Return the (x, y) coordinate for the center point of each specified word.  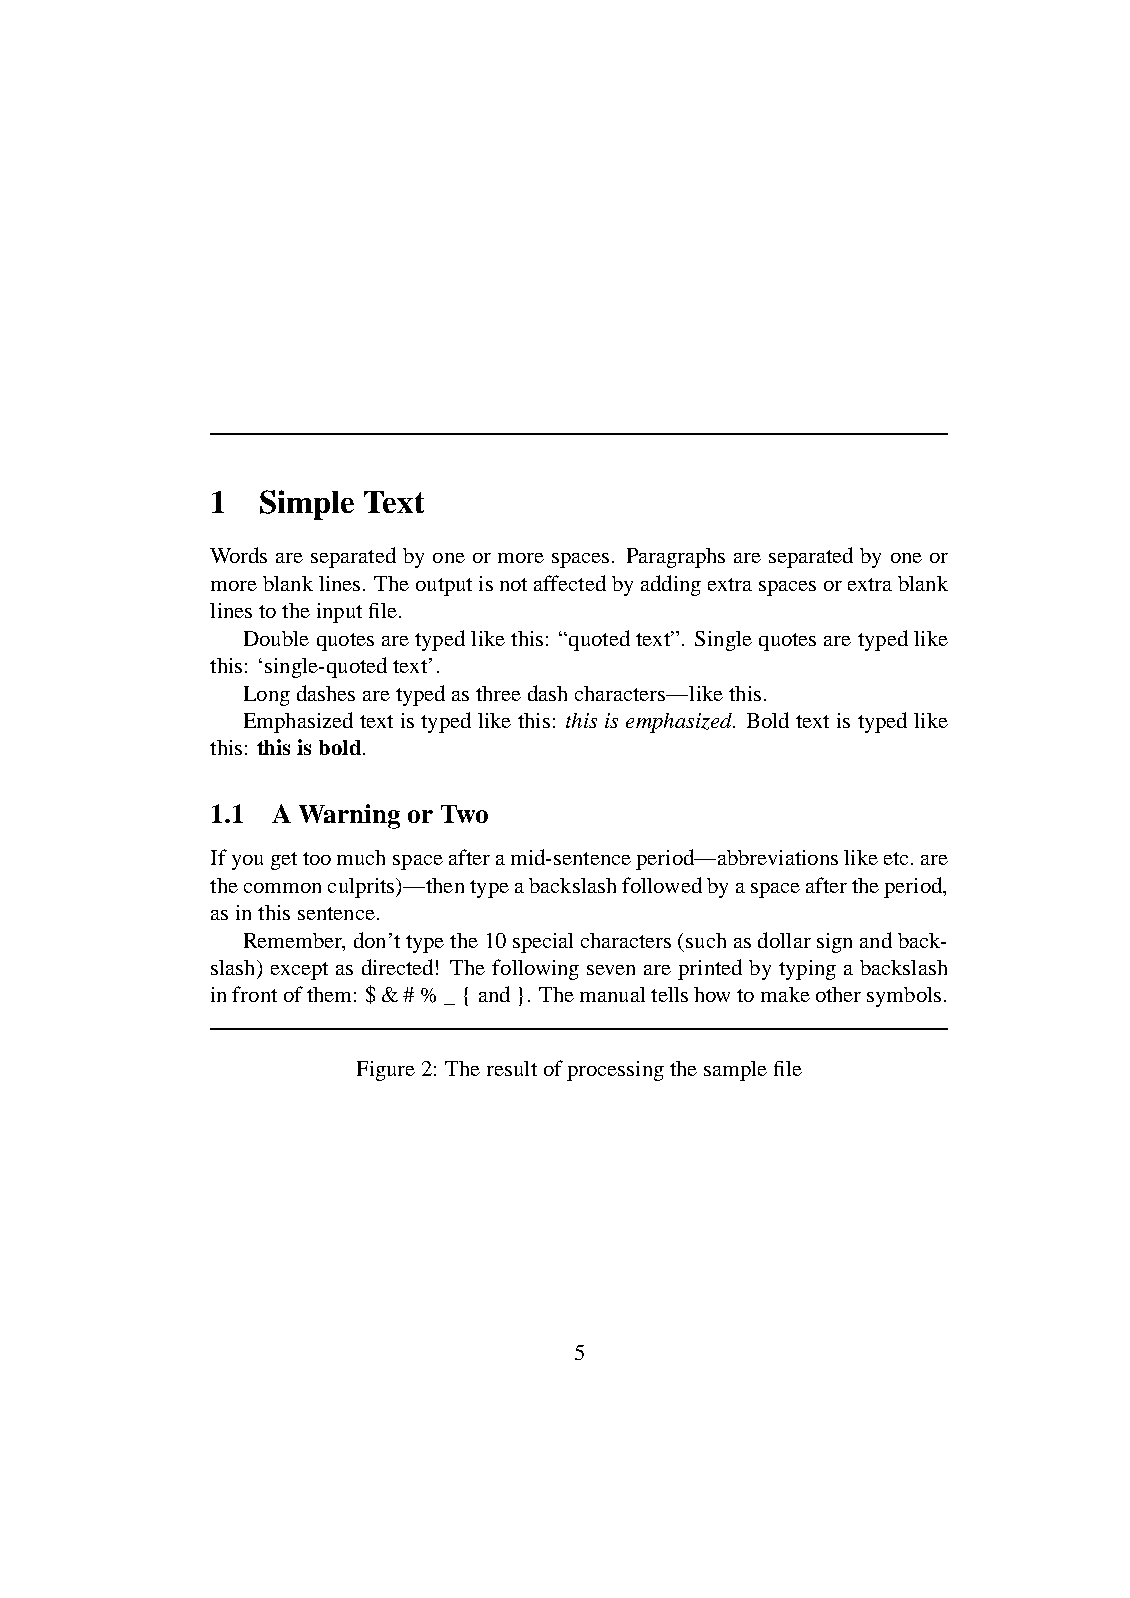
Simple (307, 505)
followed (662, 885)
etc (896, 858)
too (317, 858)
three (498, 693)
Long (267, 696)
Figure (386, 1071)
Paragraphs (676, 558)
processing (615, 1071)
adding (671, 585)
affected (570, 583)
